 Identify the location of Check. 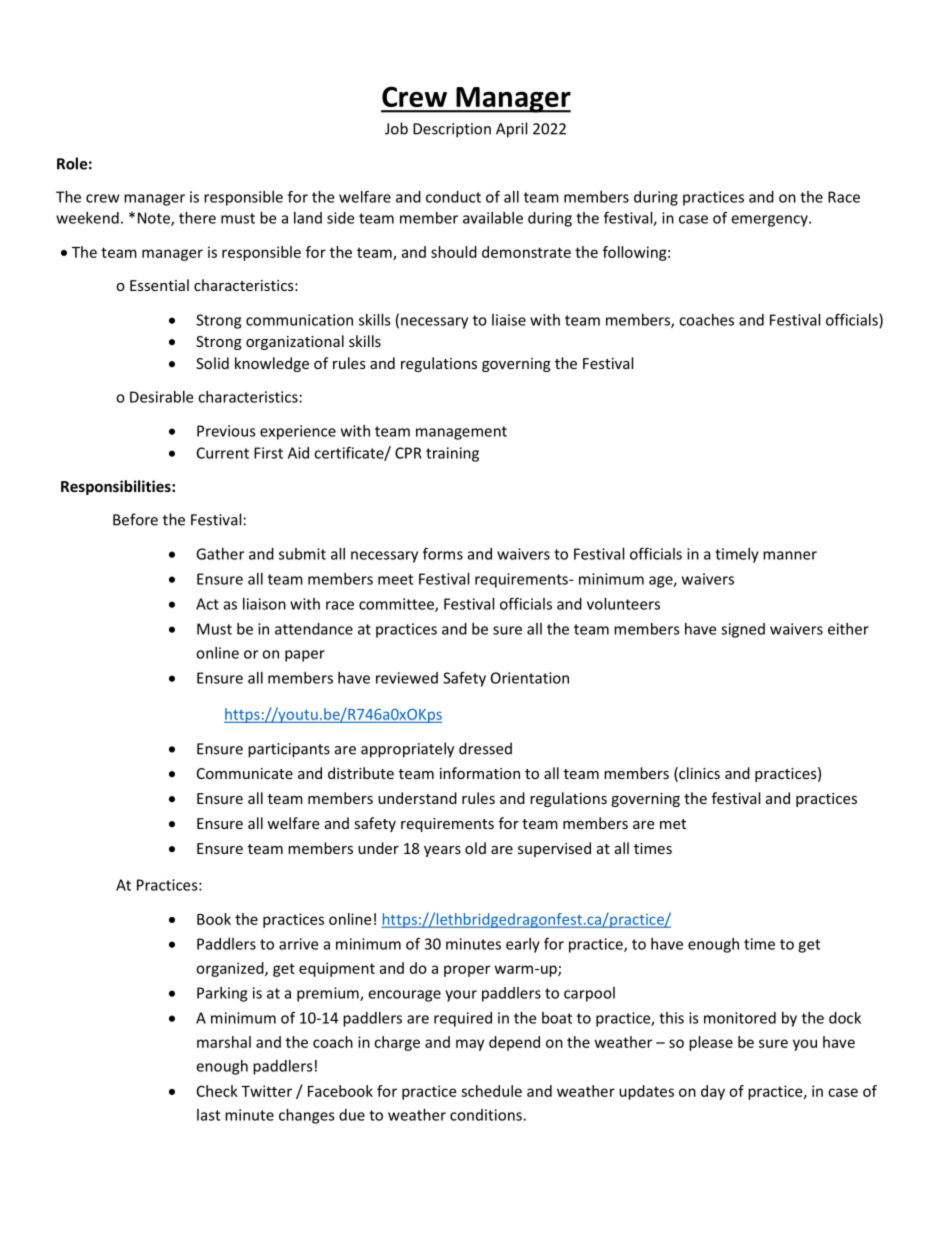
(217, 1091).
